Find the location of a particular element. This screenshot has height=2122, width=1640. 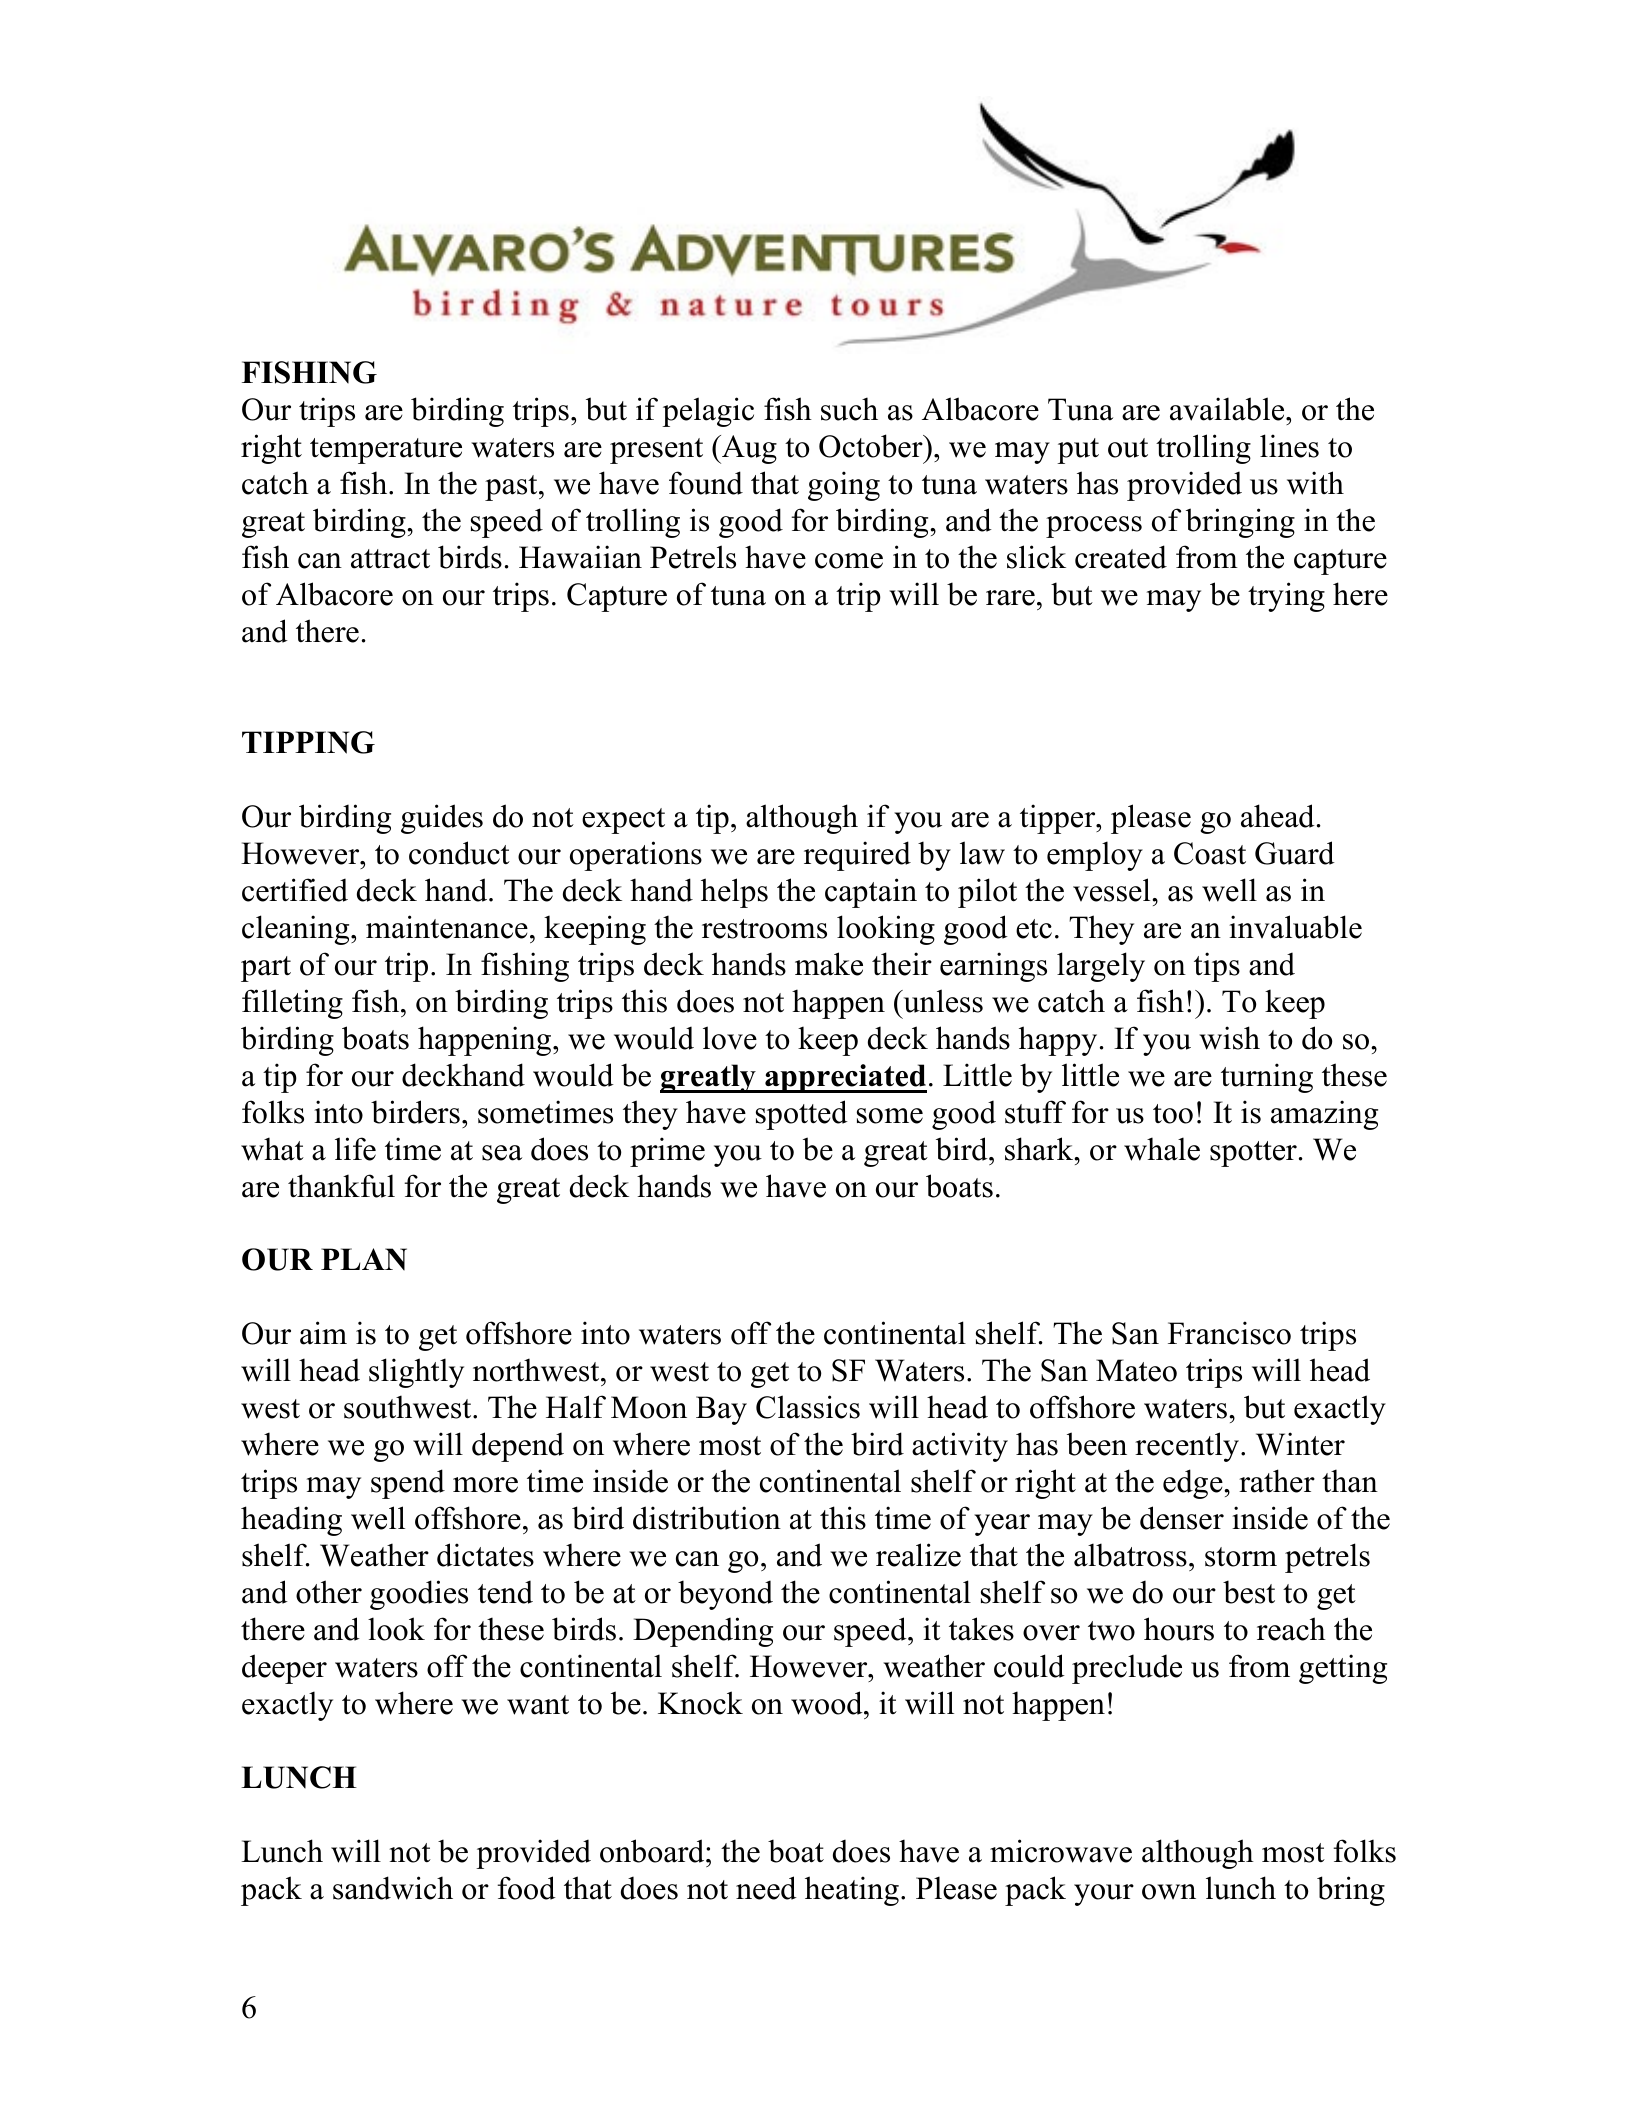

temperature is located at coordinates (386, 451).
